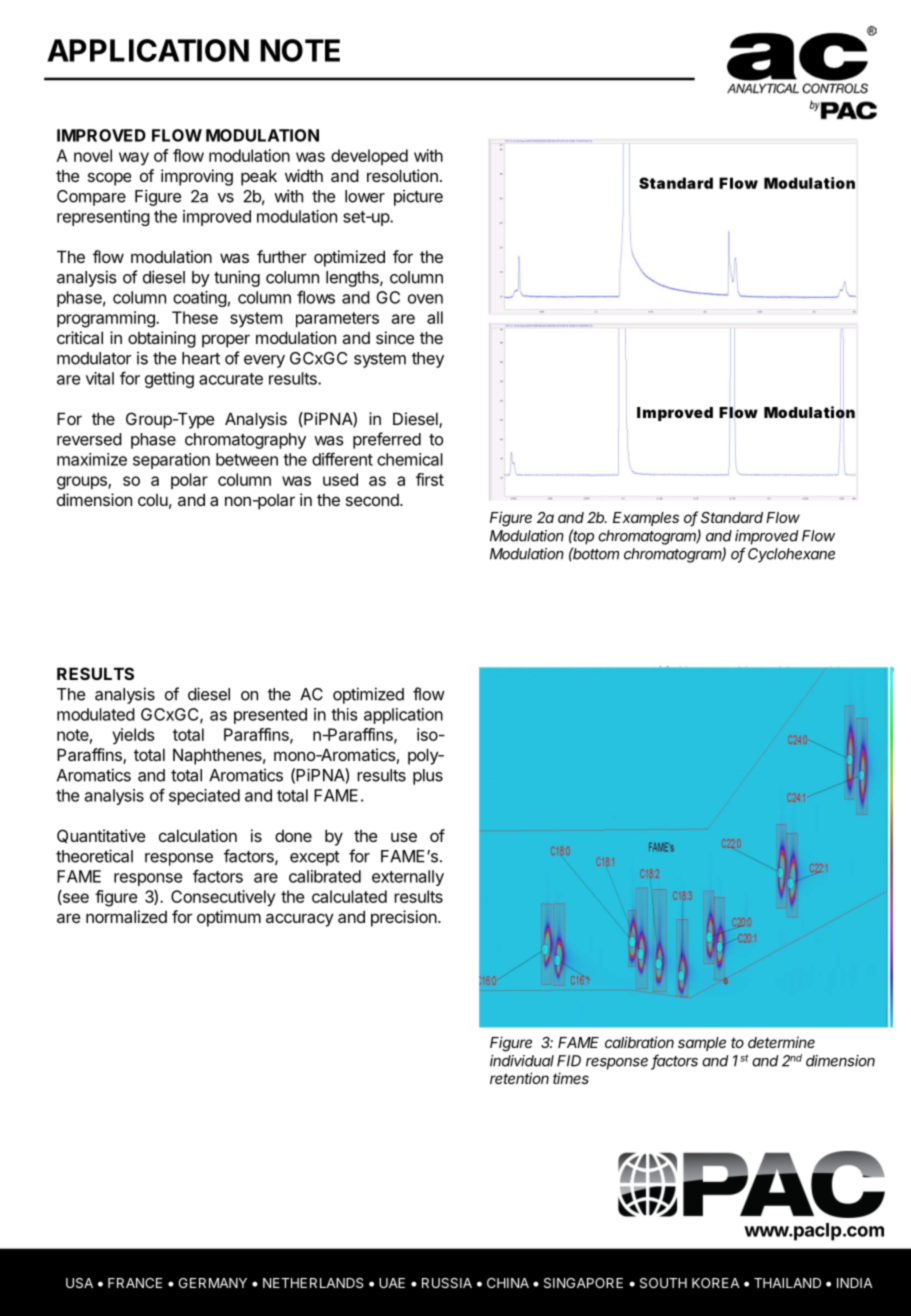 The image size is (911, 1316). I want to click on picture, so click(418, 198).
